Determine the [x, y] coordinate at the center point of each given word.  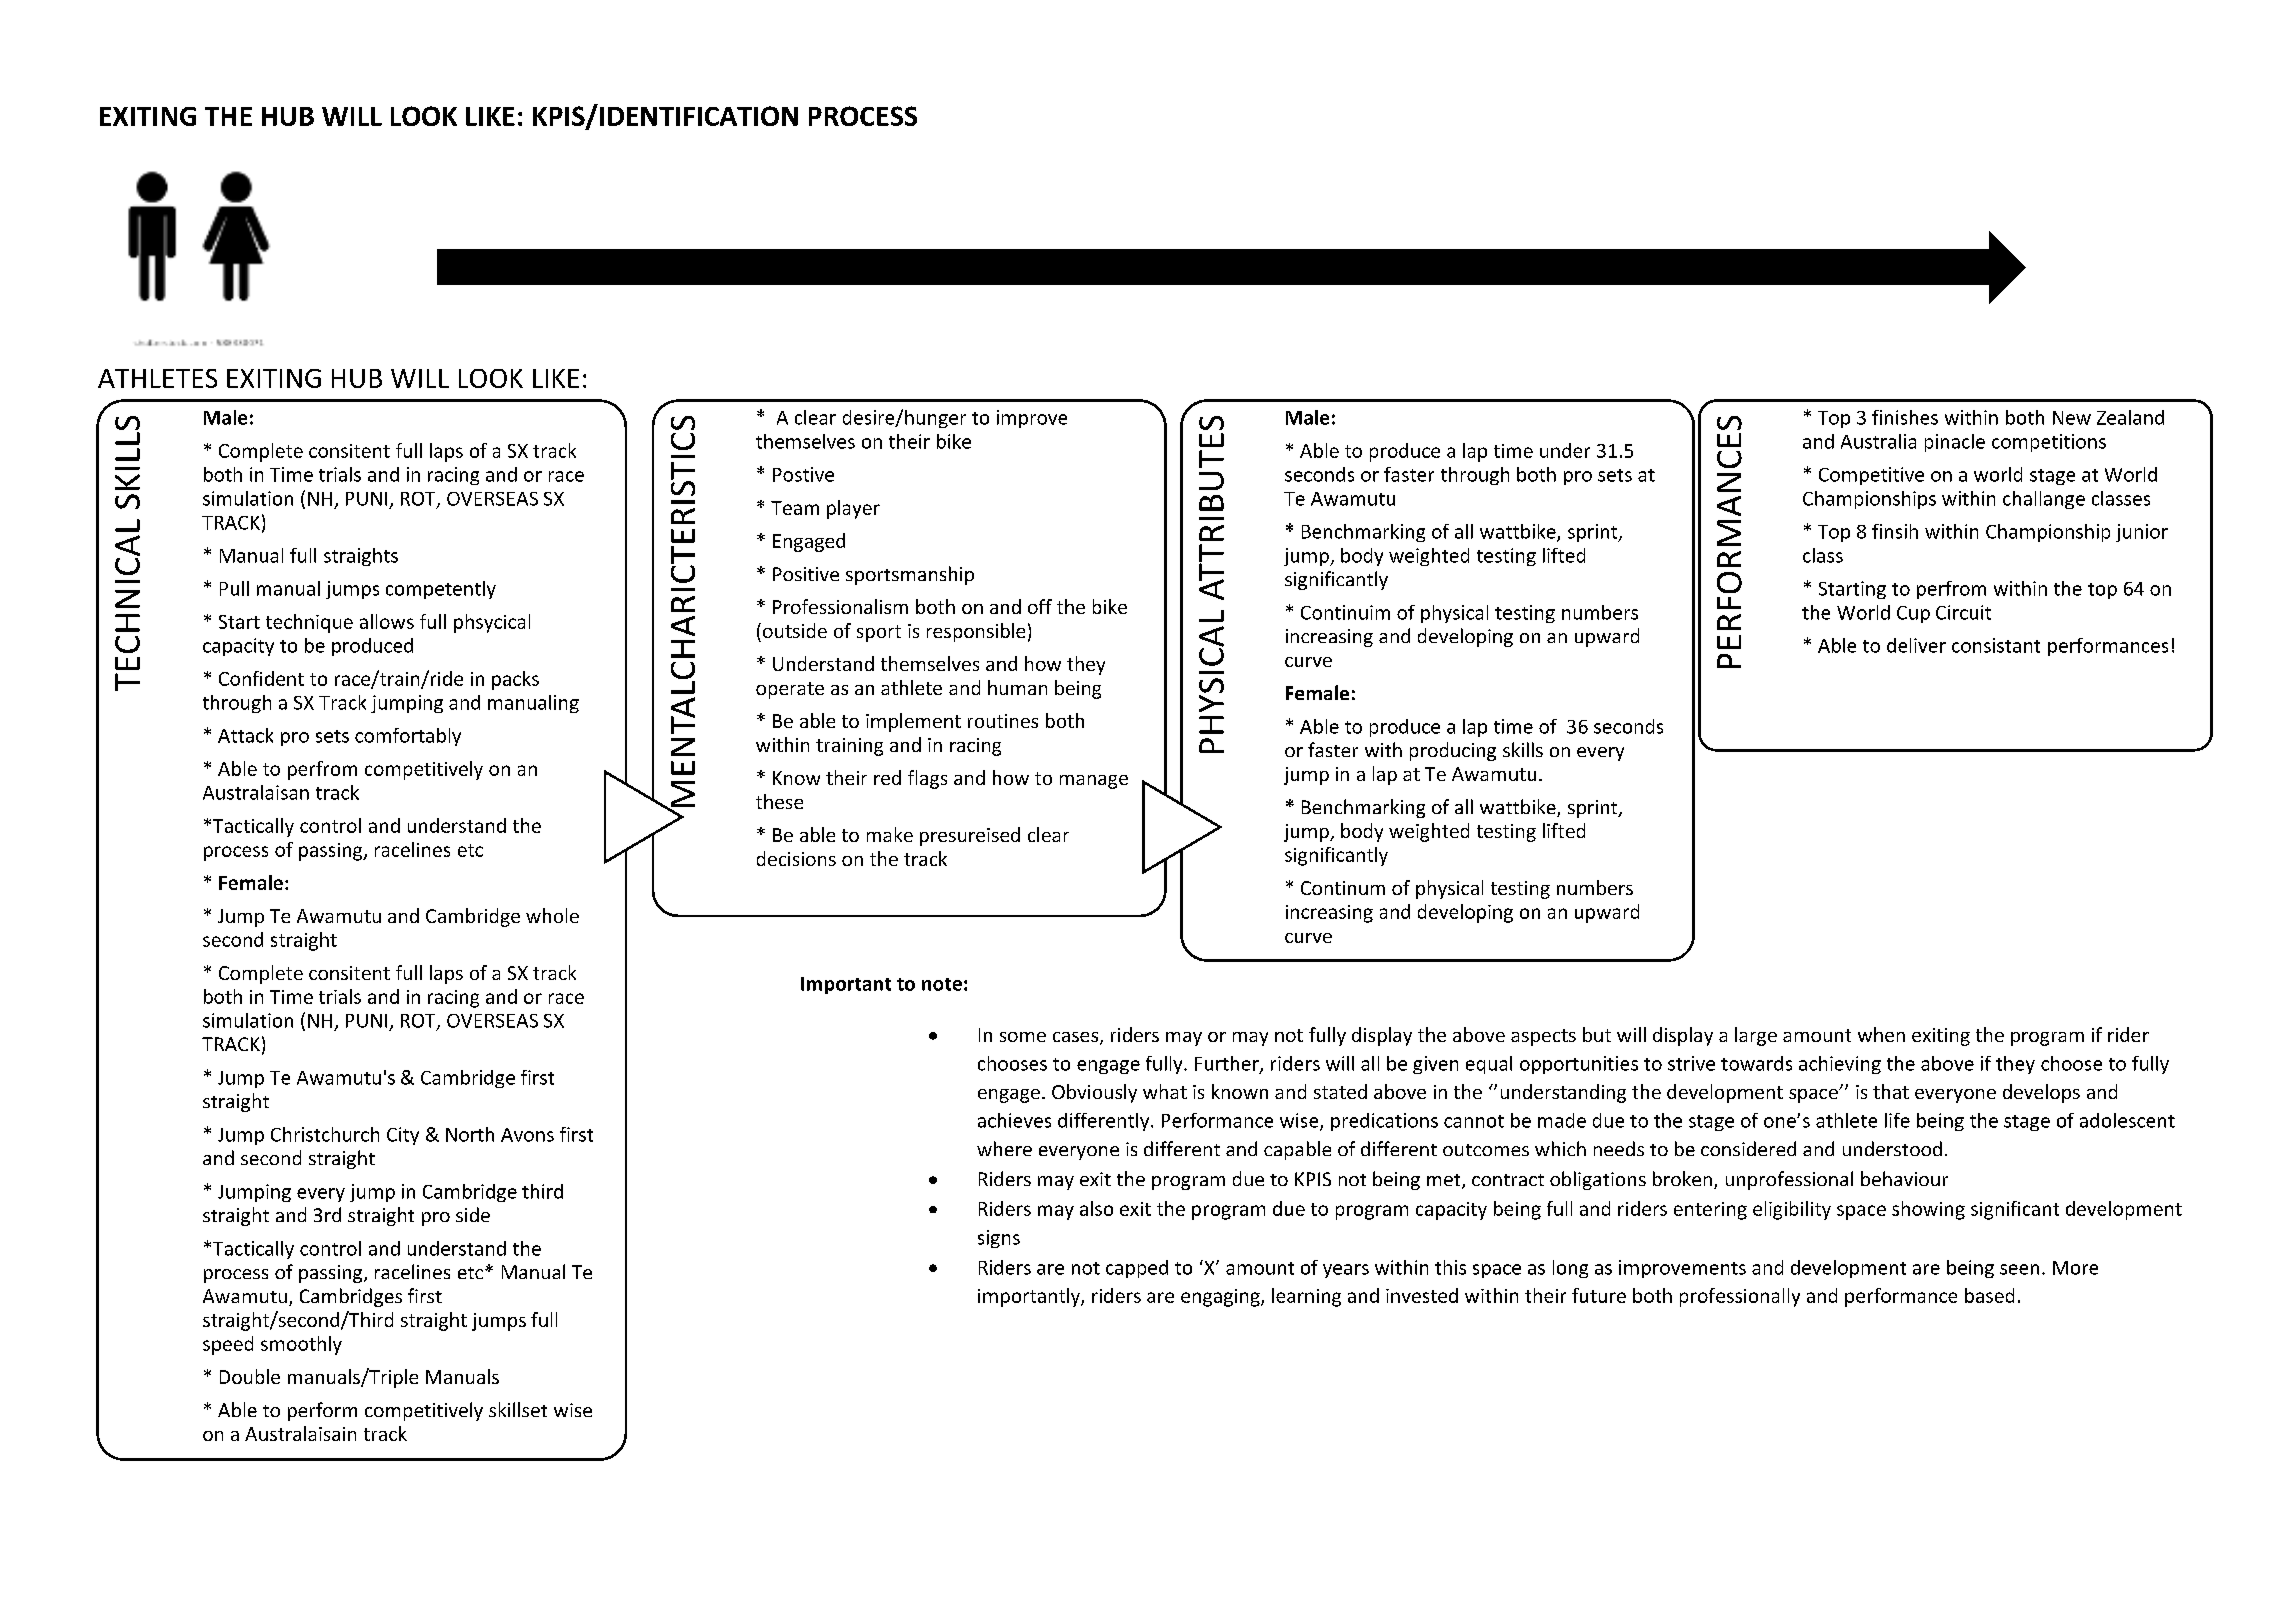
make [890, 834]
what [1165, 1091]
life [1897, 1120]
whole [552, 915]
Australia [1878, 441]
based [1989, 1295]
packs [515, 680]
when [1881, 1034]
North [470, 1134]
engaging [1221, 1298]
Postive [803, 474]
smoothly [301, 1345]
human [1017, 687]
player [853, 509]
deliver [1916, 645]
